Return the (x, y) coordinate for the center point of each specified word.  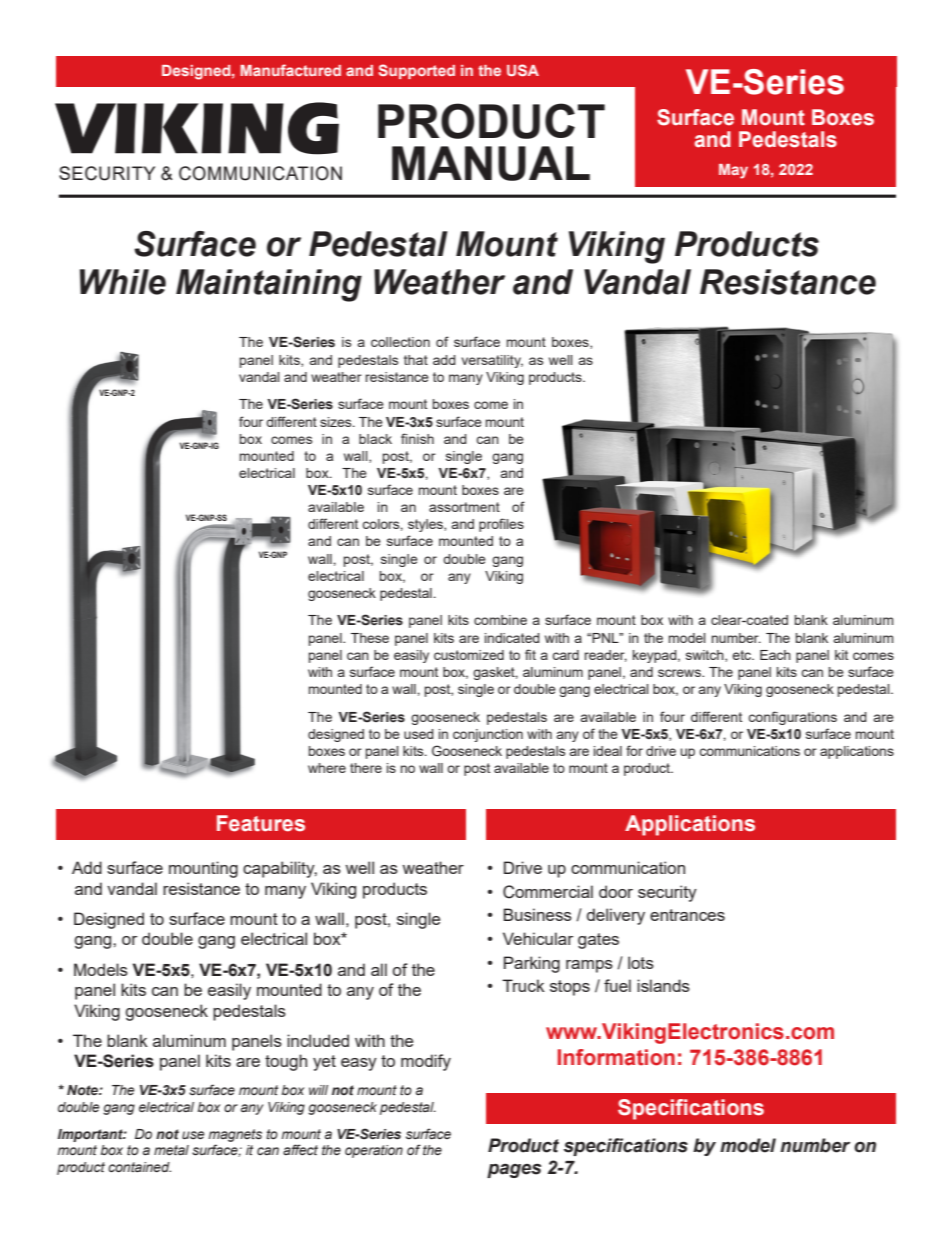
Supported (417, 71)
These (370, 638)
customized (469, 655)
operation (374, 1151)
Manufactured (290, 70)
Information (616, 1057)
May (733, 171)
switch (706, 656)
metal (171, 1150)
